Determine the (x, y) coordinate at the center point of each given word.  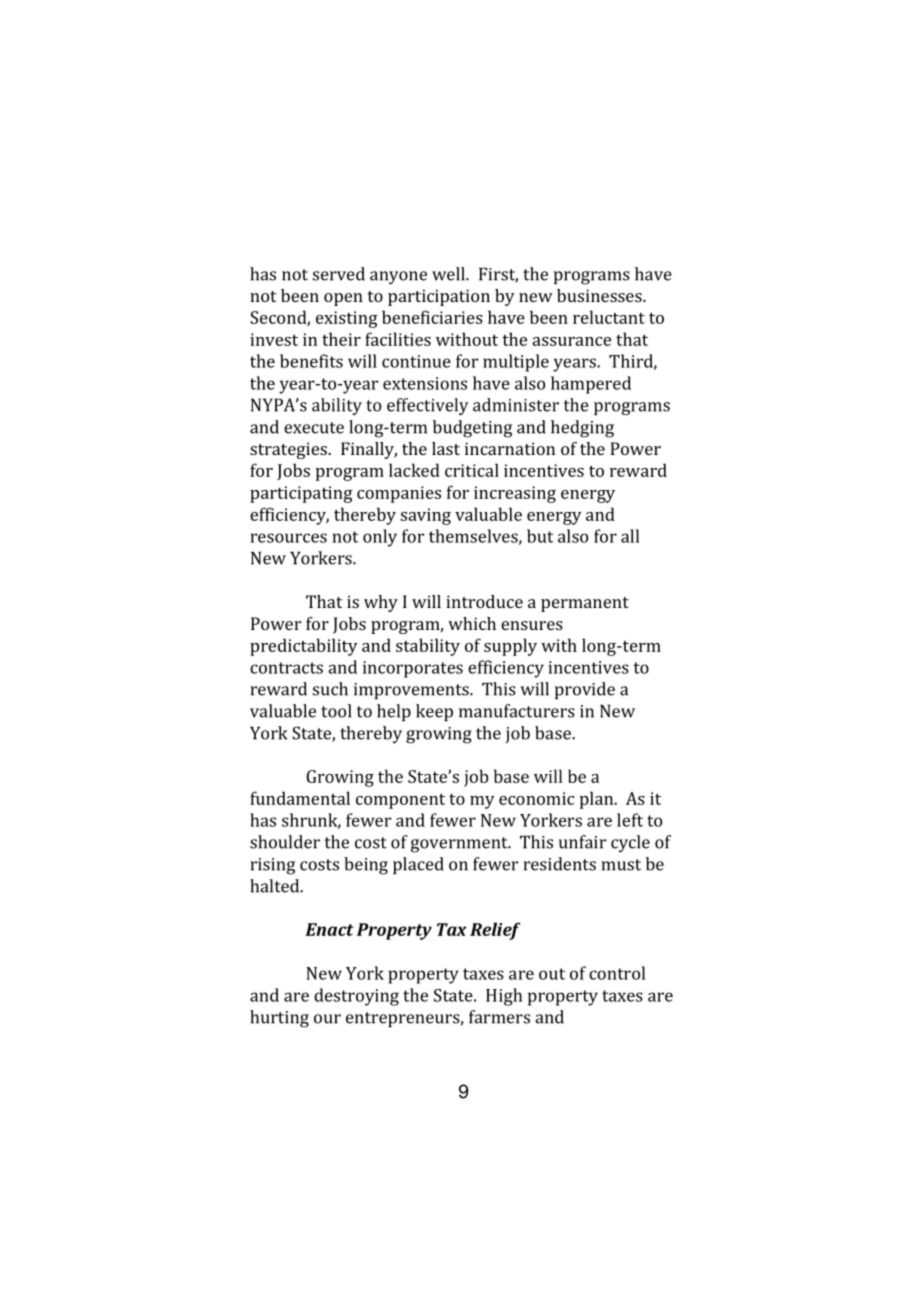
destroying (356, 997)
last (446, 448)
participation (439, 297)
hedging (582, 429)
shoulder (285, 842)
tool (336, 711)
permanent (585, 604)
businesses (600, 295)
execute (314, 428)
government (460, 845)
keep (434, 712)
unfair (582, 842)
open (343, 299)
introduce (484, 601)
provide (585, 690)
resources (289, 538)
